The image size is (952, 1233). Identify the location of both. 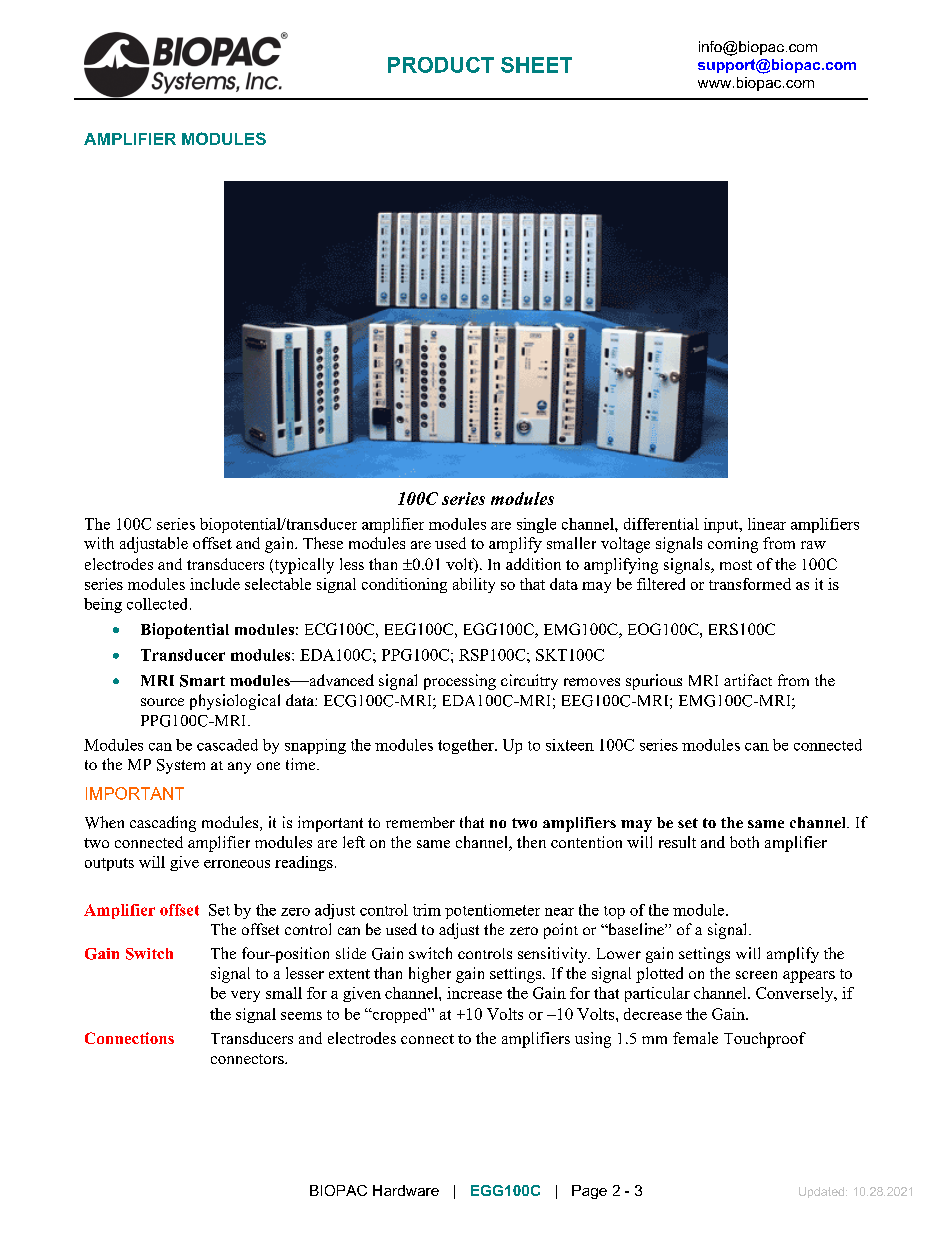
(744, 842).
